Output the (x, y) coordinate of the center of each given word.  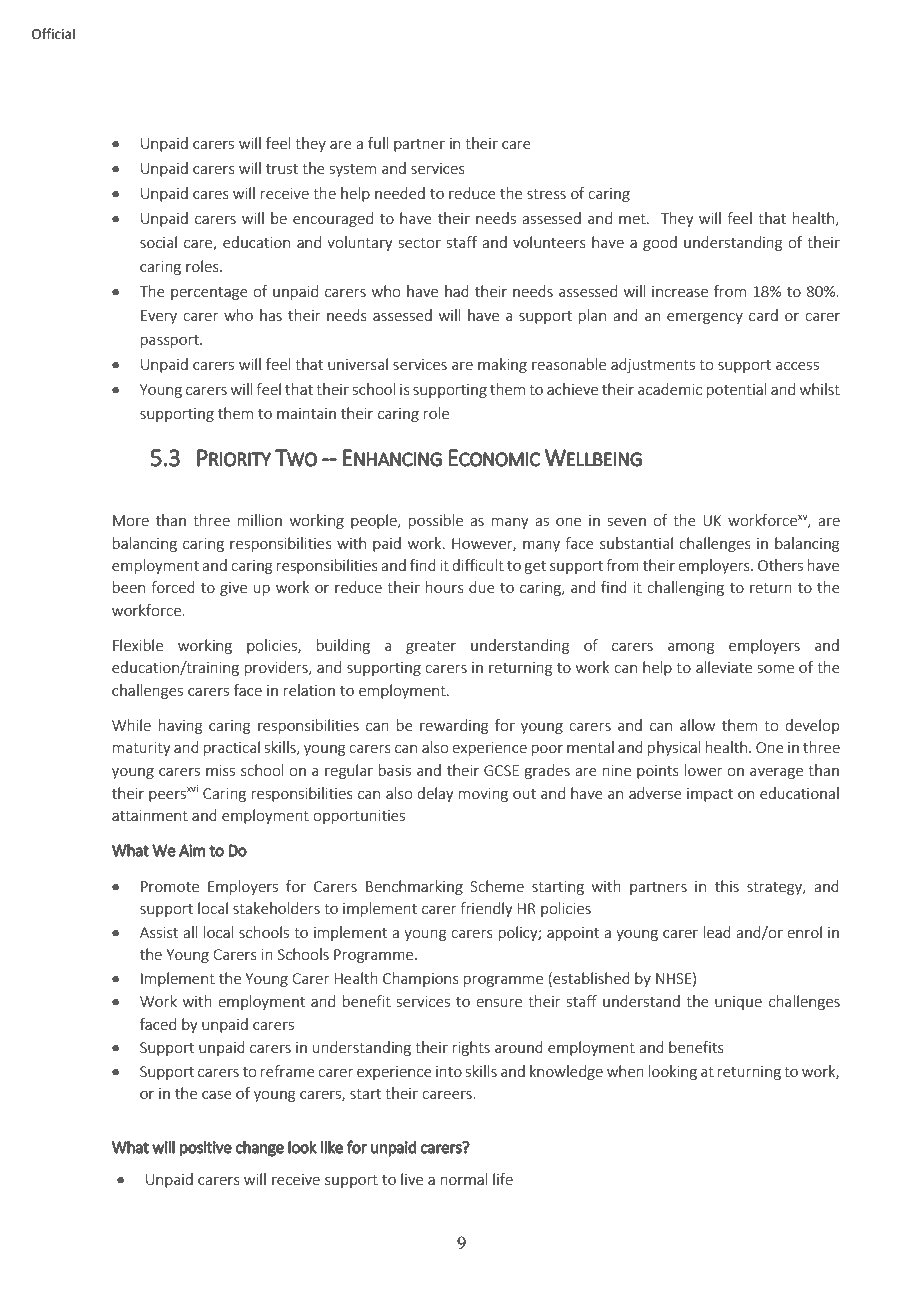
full (378, 143)
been (129, 587)
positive (206, 1149)
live (412, 1179)
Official (53, 34)
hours (445, 587)
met (633, 219)
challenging (685, 588)
